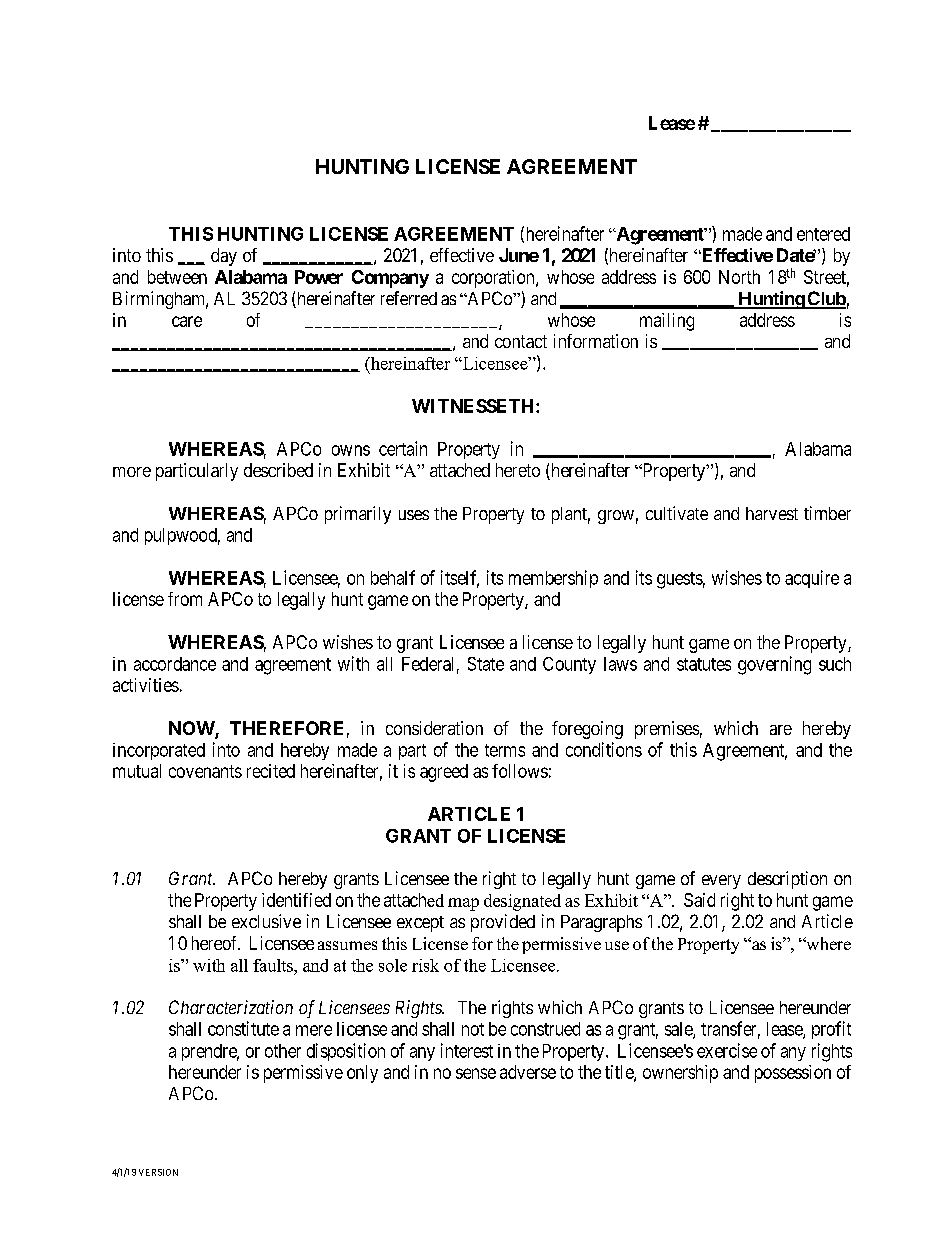  Describe the element at coordinates (205, 771) in the image. I see `covenants` at that location.
